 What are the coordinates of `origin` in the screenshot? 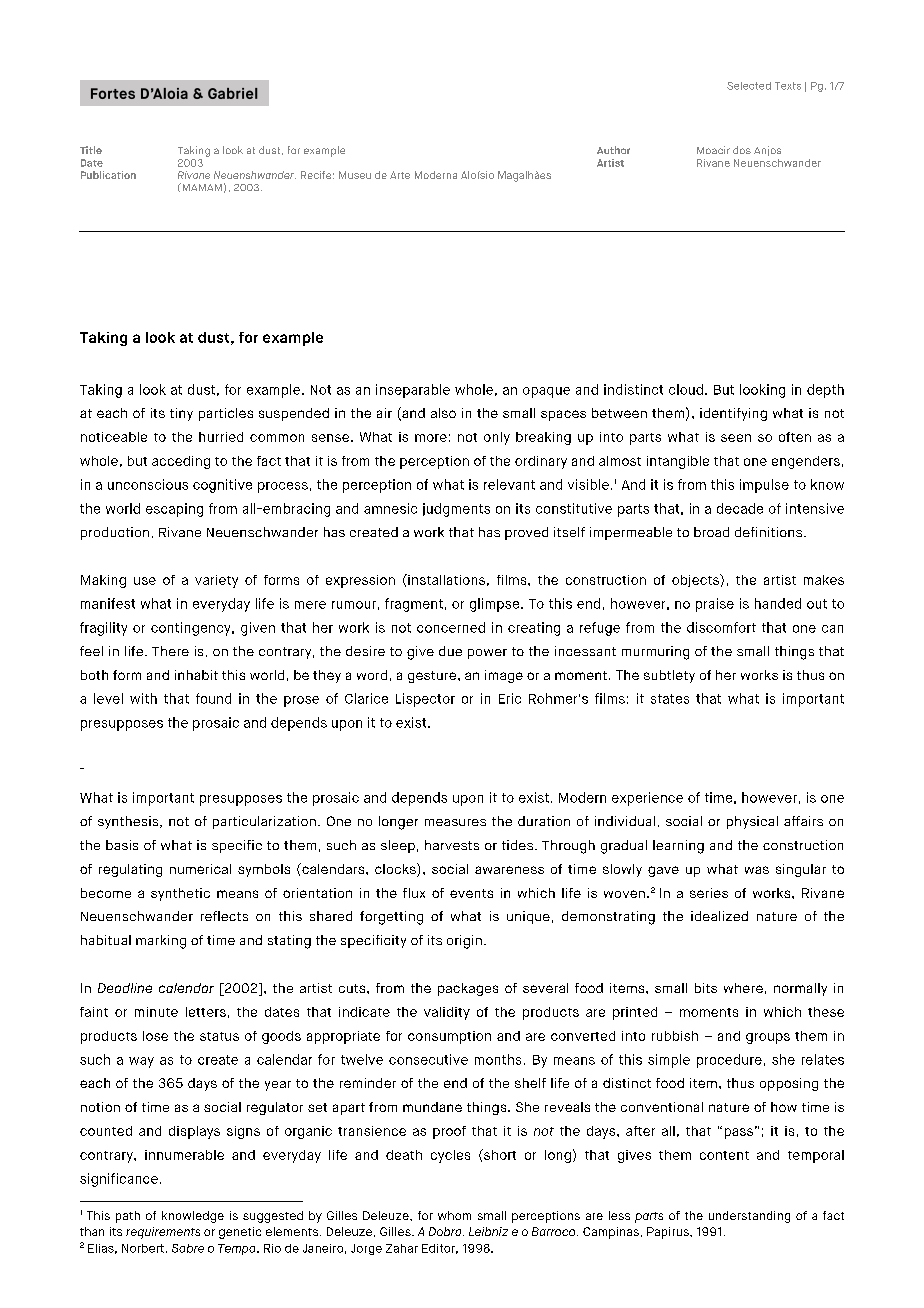 It's located at (464, 942).
